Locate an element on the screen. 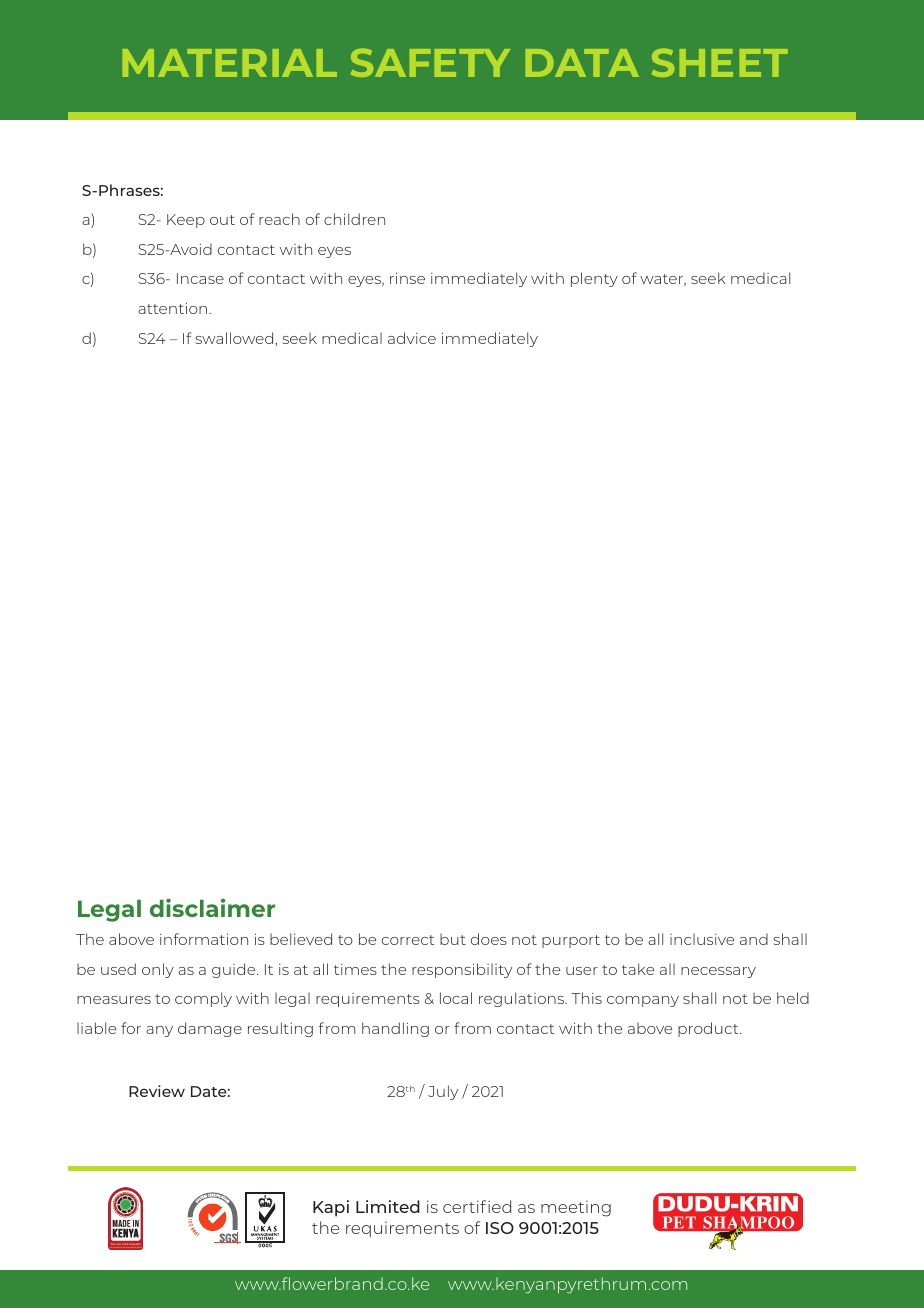  inclusive is located at coordinates (702, 939).
